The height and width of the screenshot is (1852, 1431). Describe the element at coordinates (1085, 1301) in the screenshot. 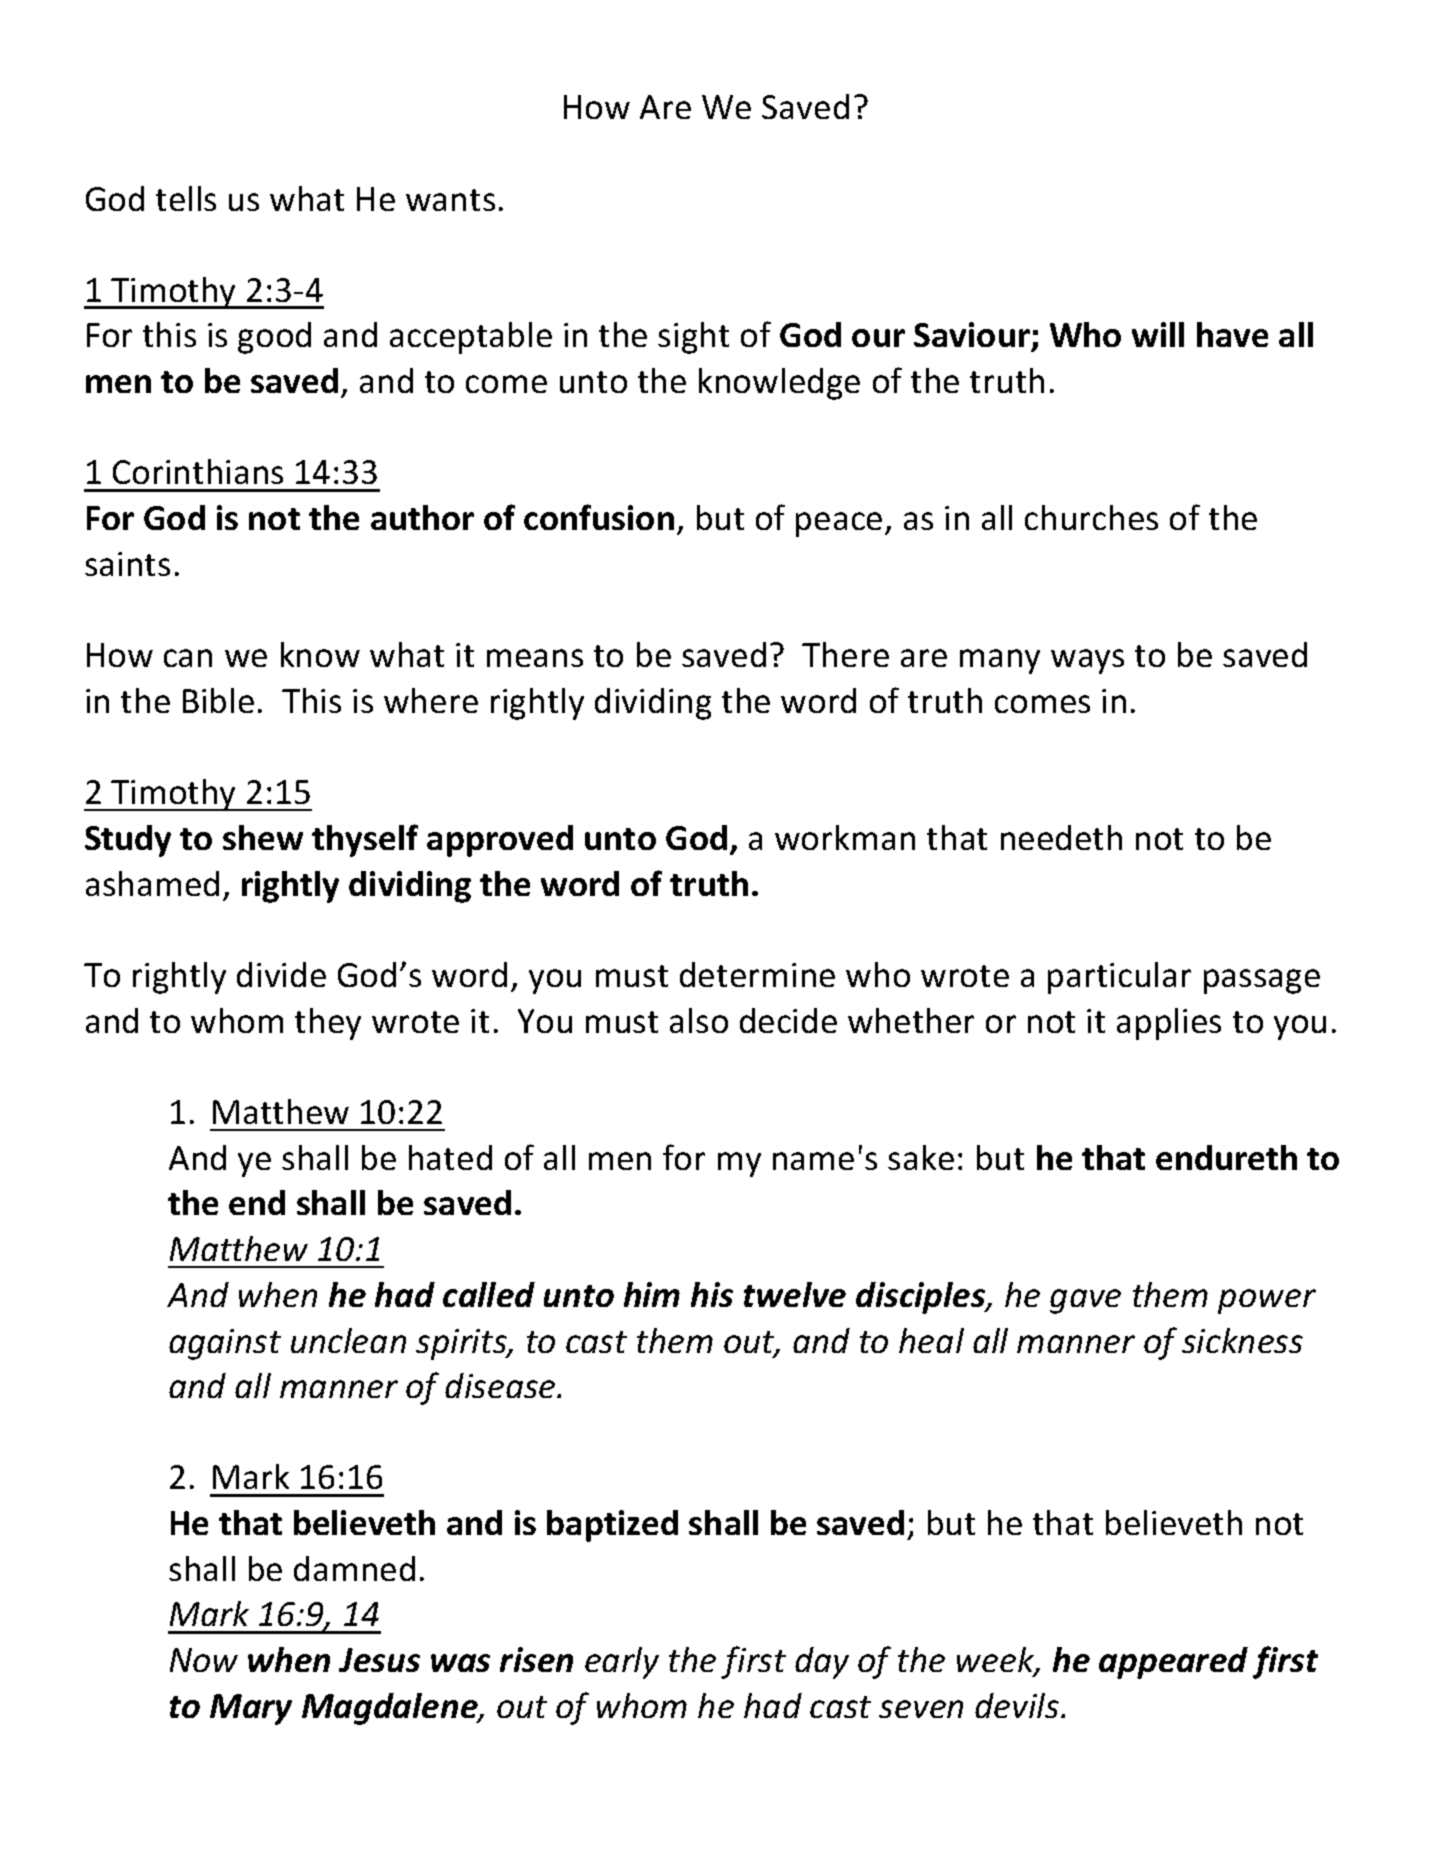

I see `gave` at that location.
